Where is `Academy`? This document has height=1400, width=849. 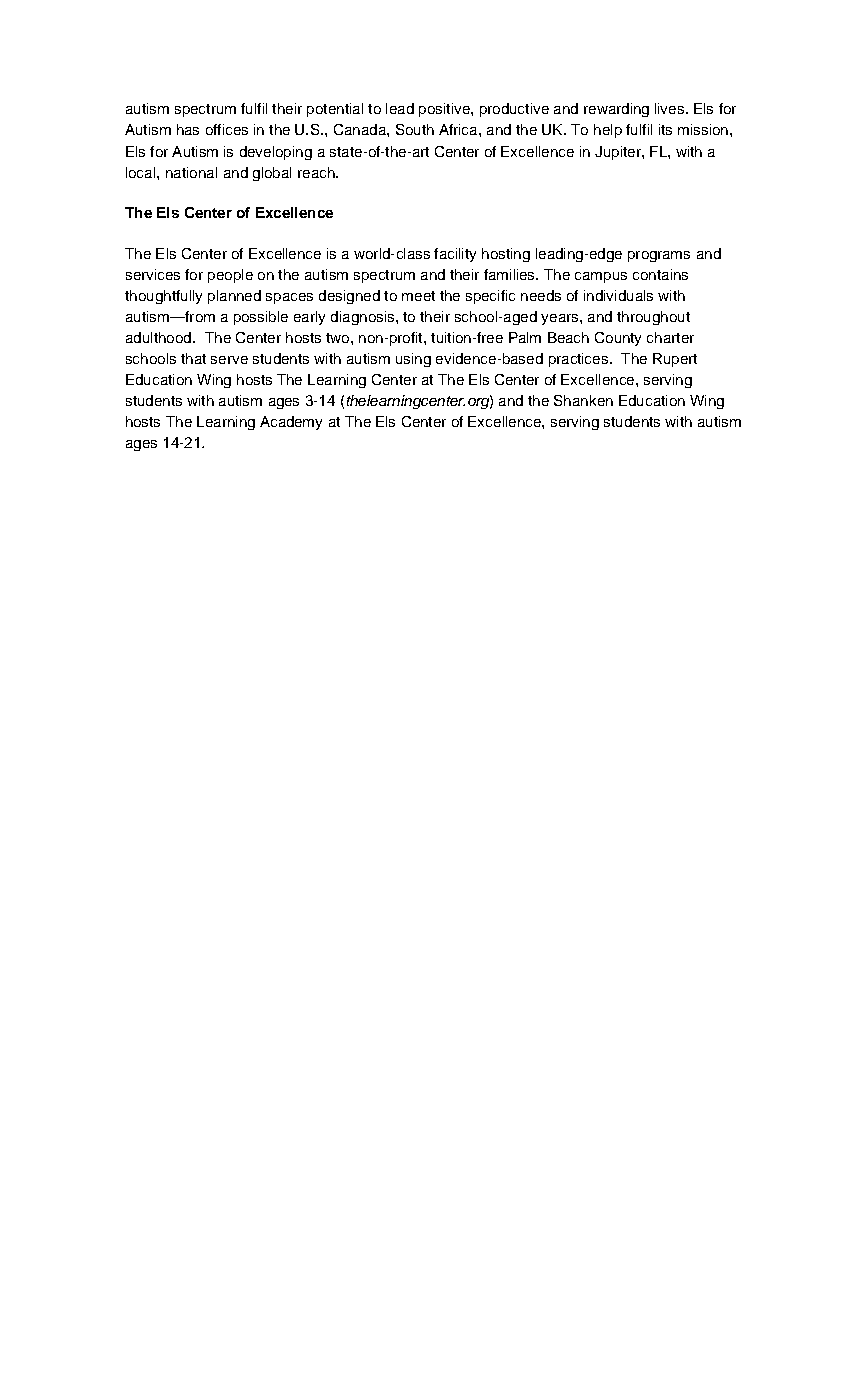
Academy is located at coordinates (291, 423).
